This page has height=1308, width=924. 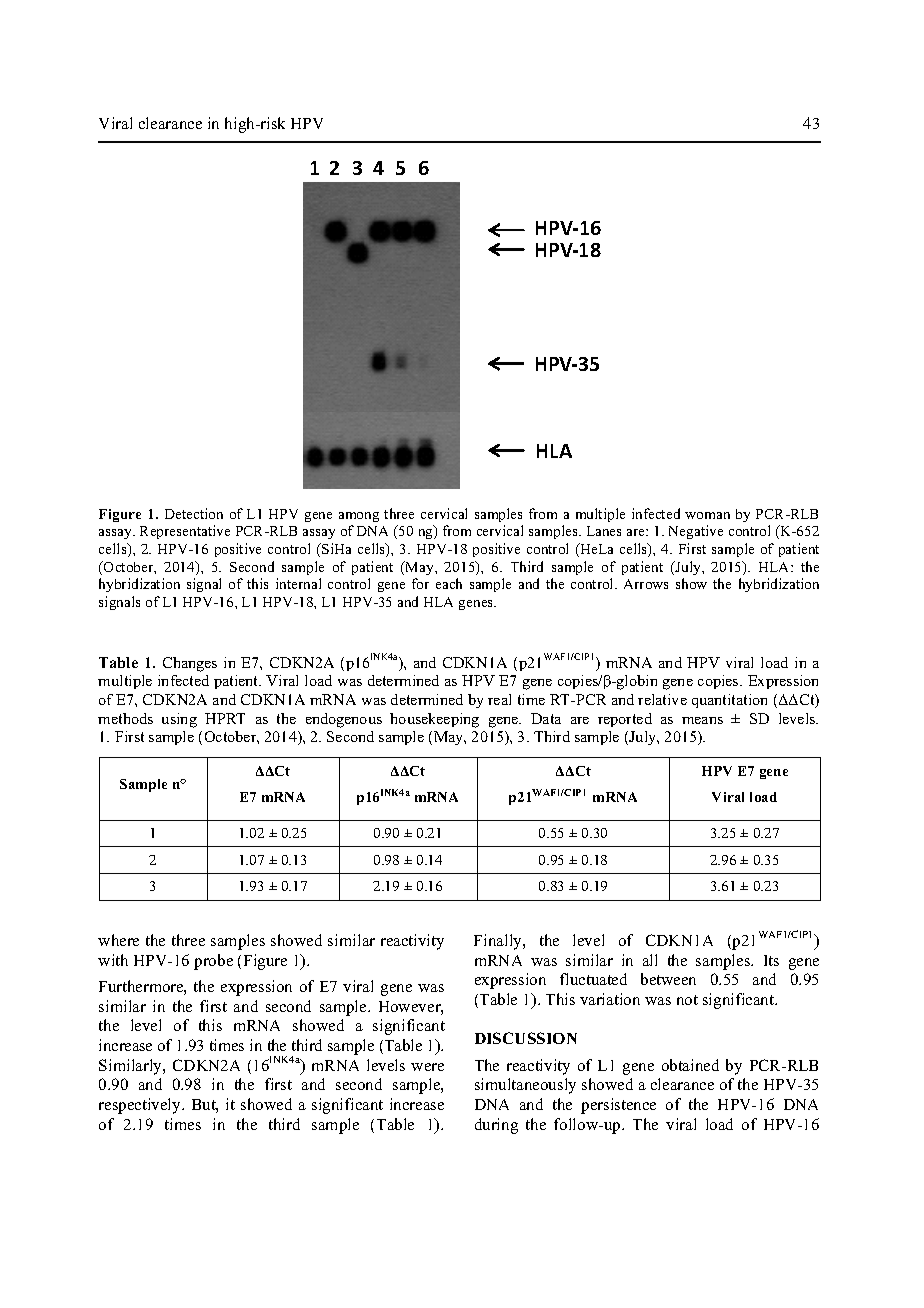 What do you see at coordinates (771, 960) in the page?
I see `Its` at bounding box center [771, 960].
